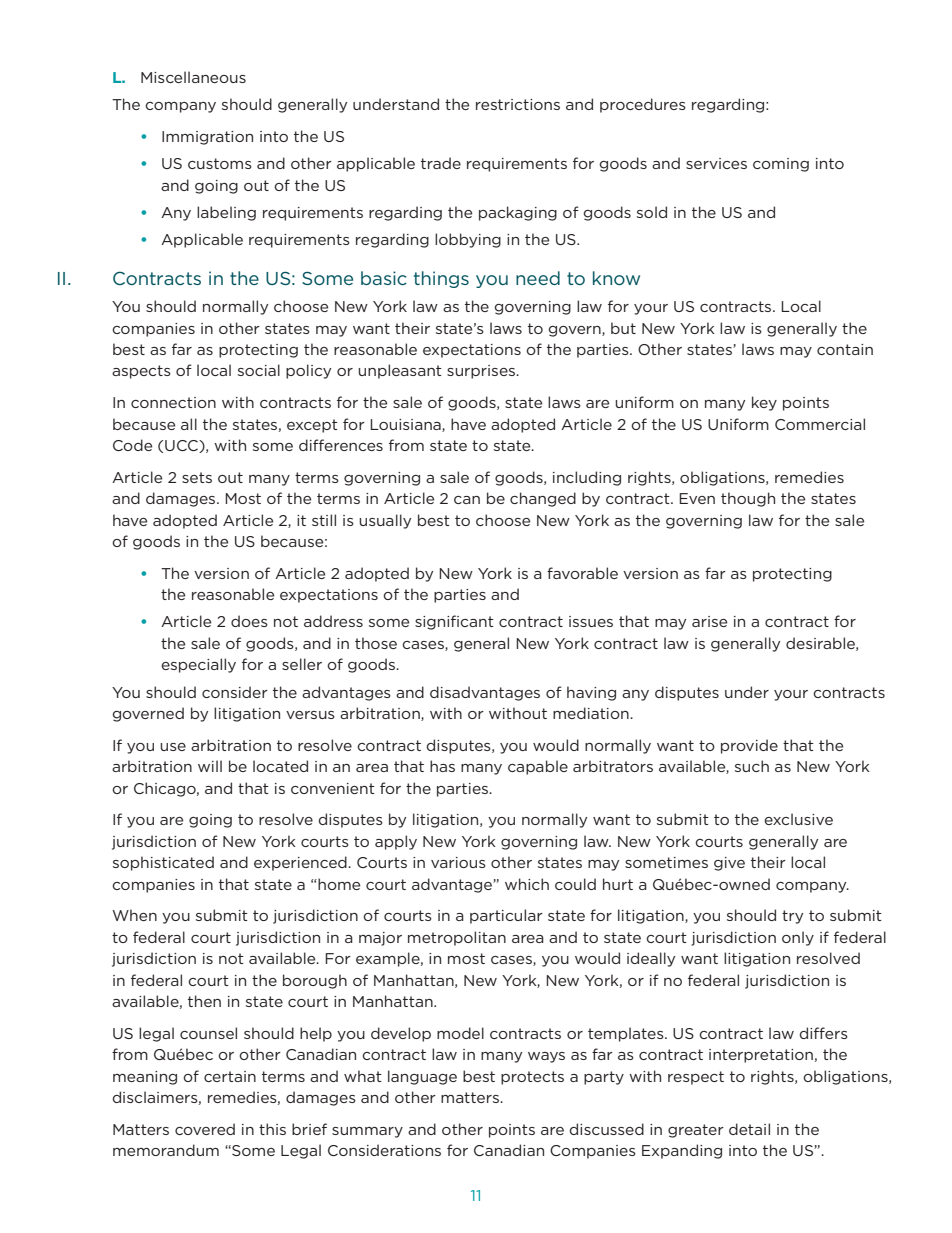 The height and width of the screenshot is (1233, 952). I want to click on does, so click(249, 621).
